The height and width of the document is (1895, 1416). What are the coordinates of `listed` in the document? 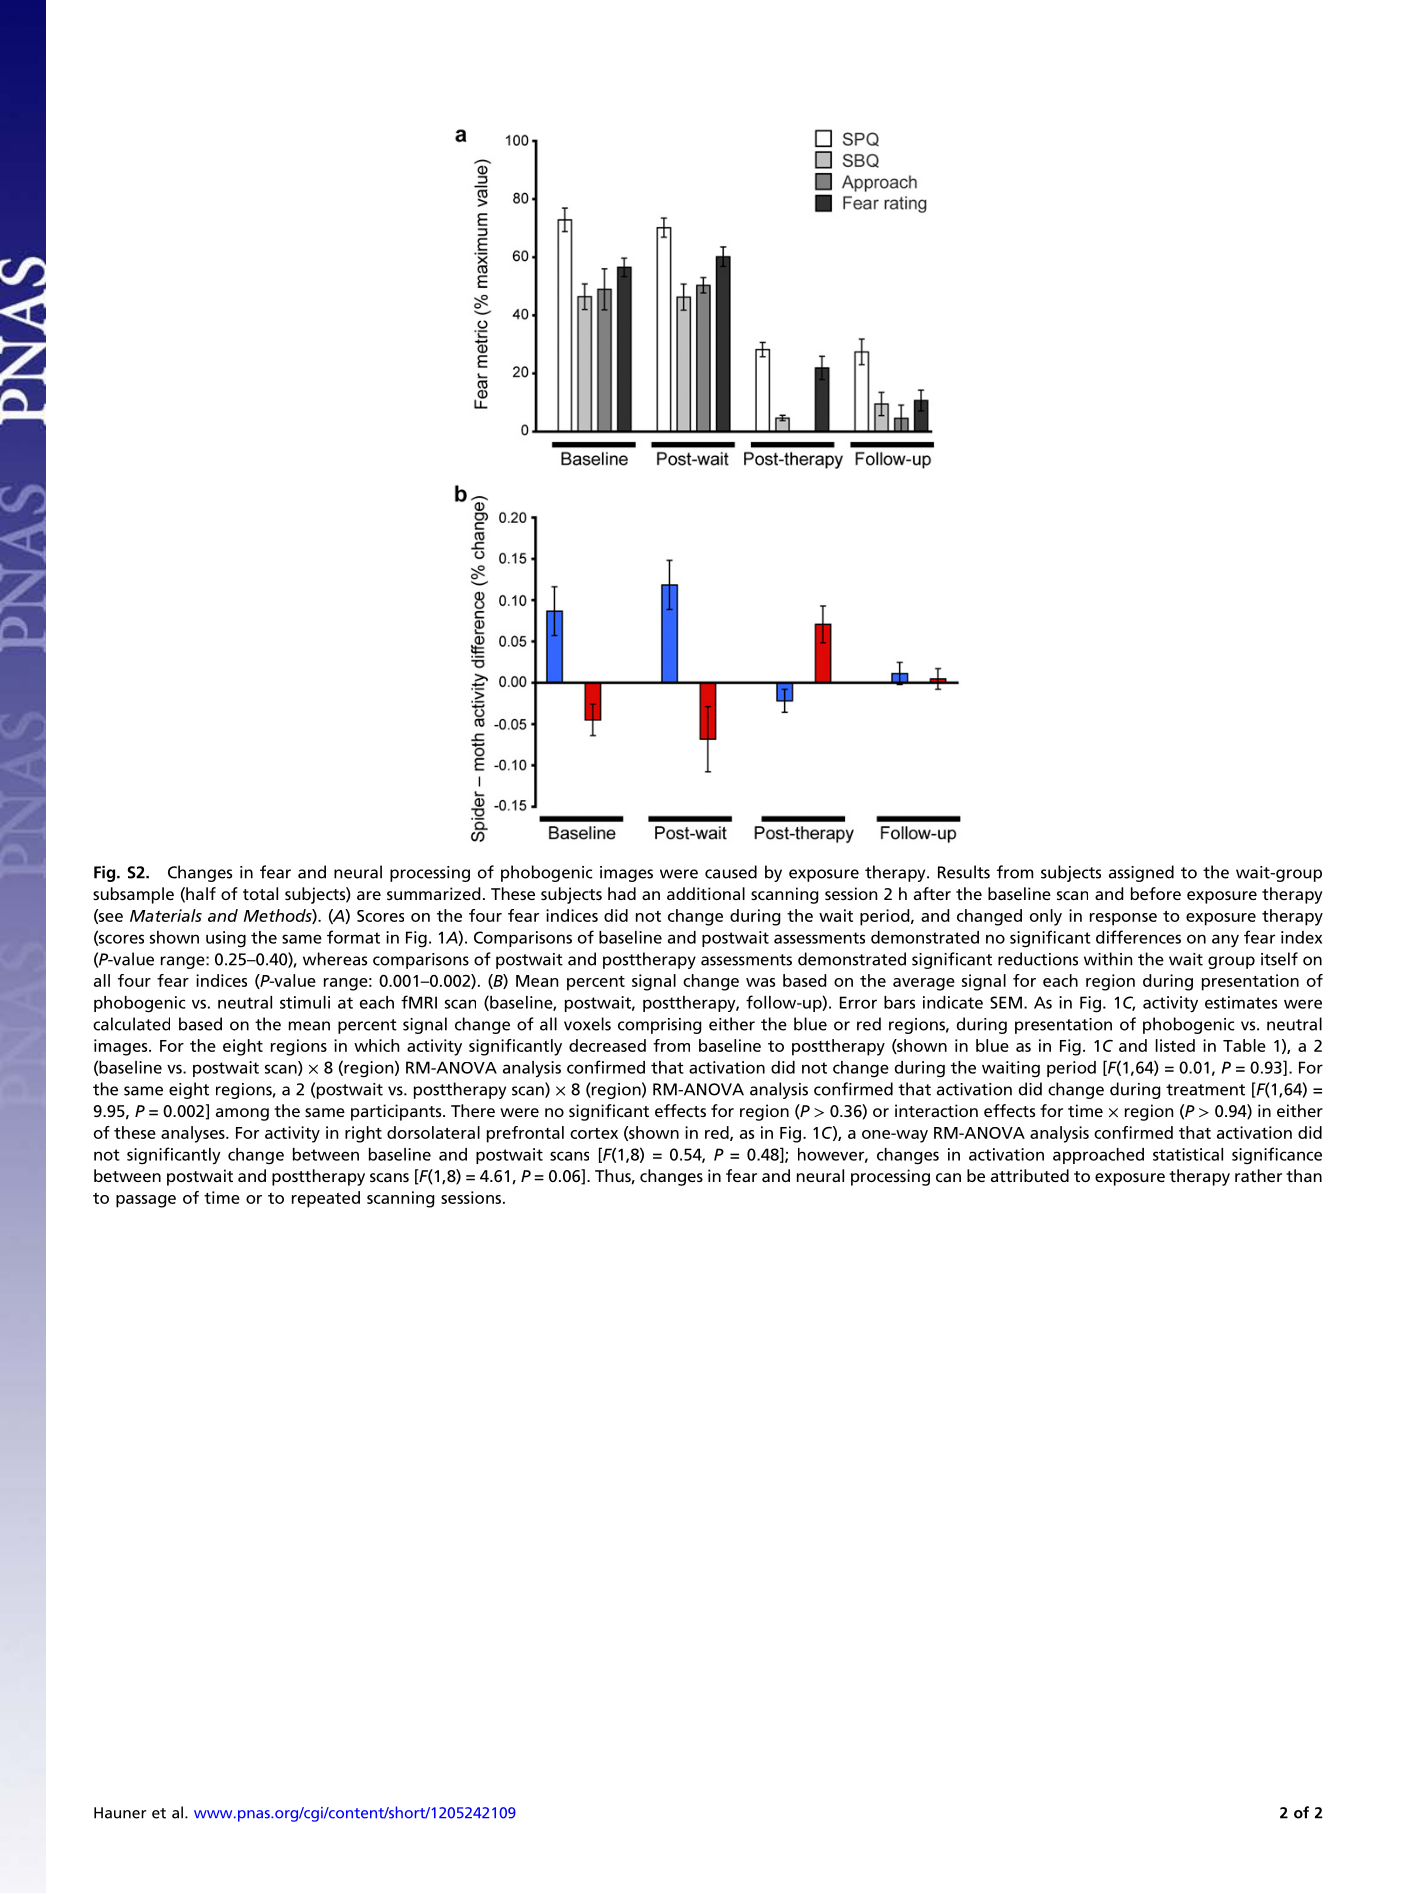 It's located at (1175, 1045).
